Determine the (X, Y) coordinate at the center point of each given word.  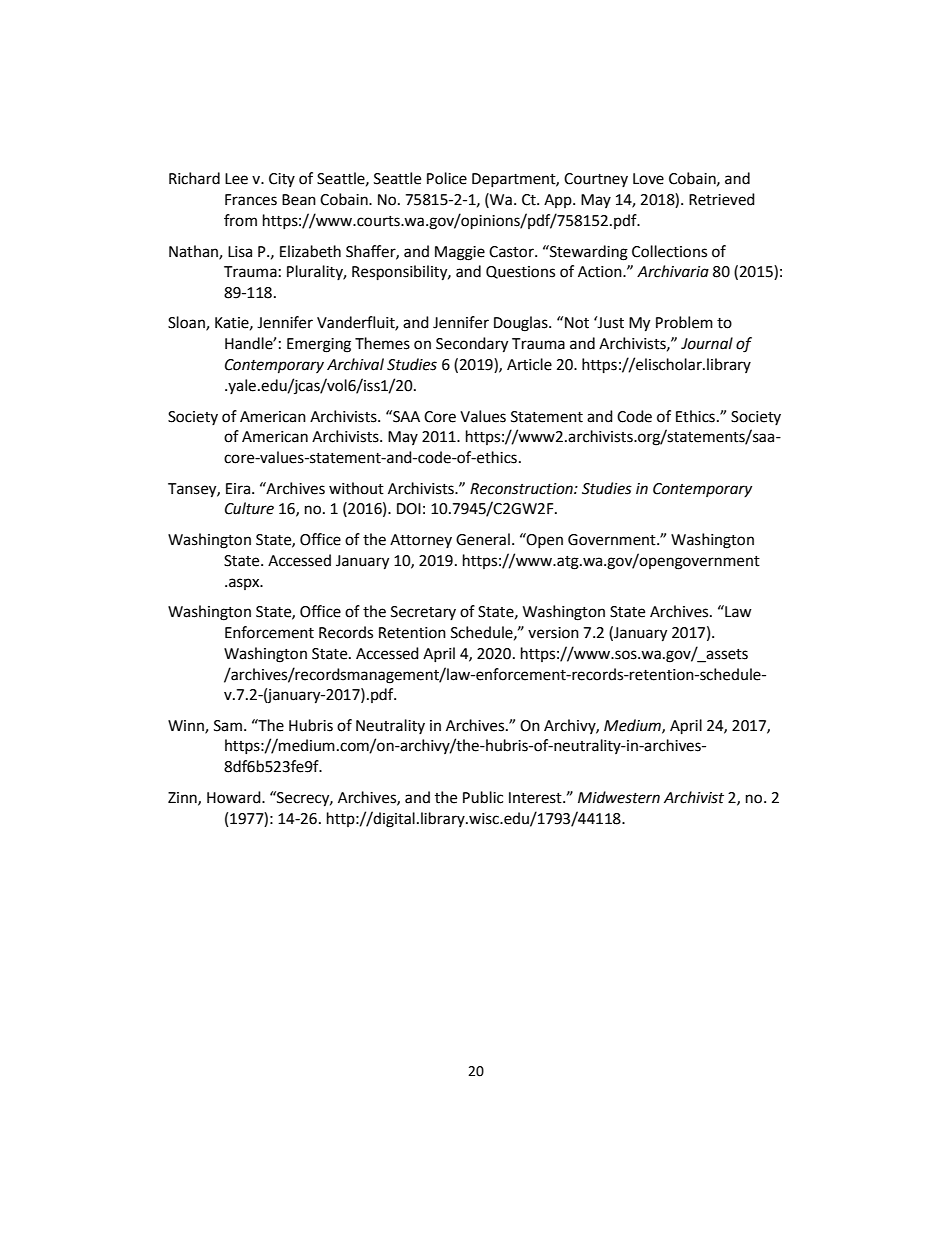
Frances (251, 200)
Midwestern (619, 797)
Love (648, 179)
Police (447, 178)
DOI (409, 509)
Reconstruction (522, 489)
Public (483, 797)
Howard (235, 797)
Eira (239, 489)
